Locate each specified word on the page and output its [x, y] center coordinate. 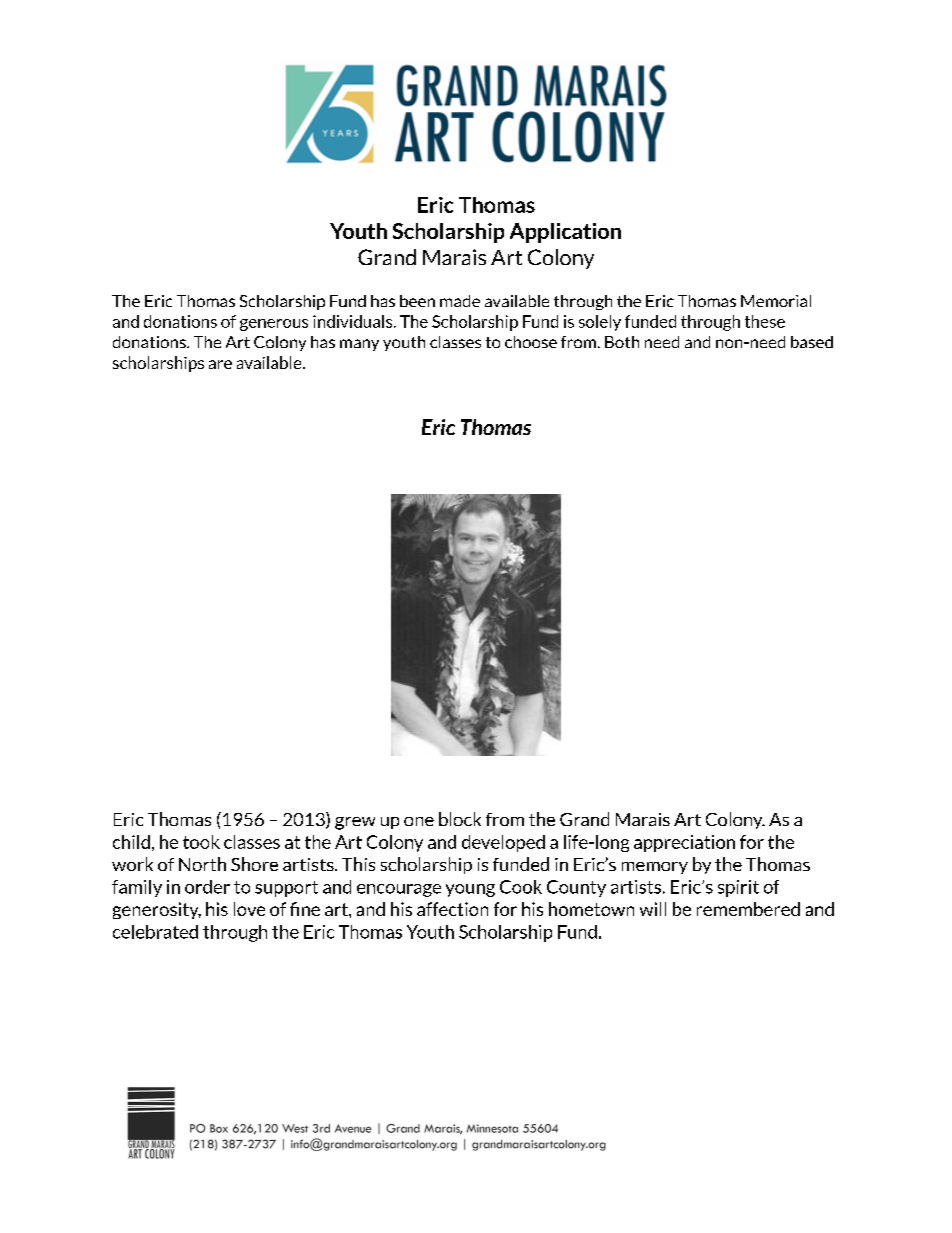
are [220, 364]
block [460, 819]
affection [452, 909]
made [460, 301]
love [249, 909]
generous [274, 325]
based [812, 342]
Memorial [776, 301]
